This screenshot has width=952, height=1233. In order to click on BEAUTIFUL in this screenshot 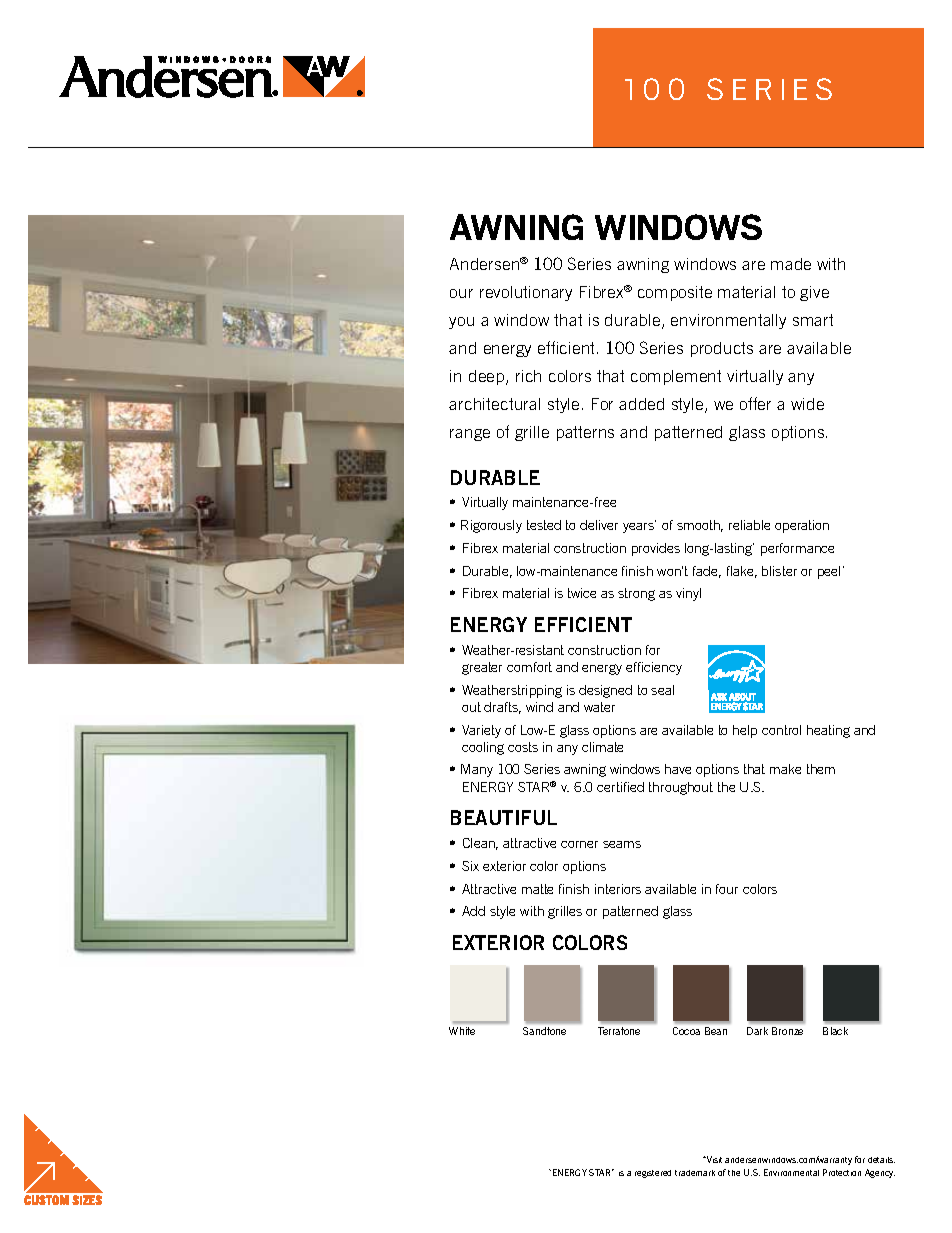, I will do `click(504, 817)`.
